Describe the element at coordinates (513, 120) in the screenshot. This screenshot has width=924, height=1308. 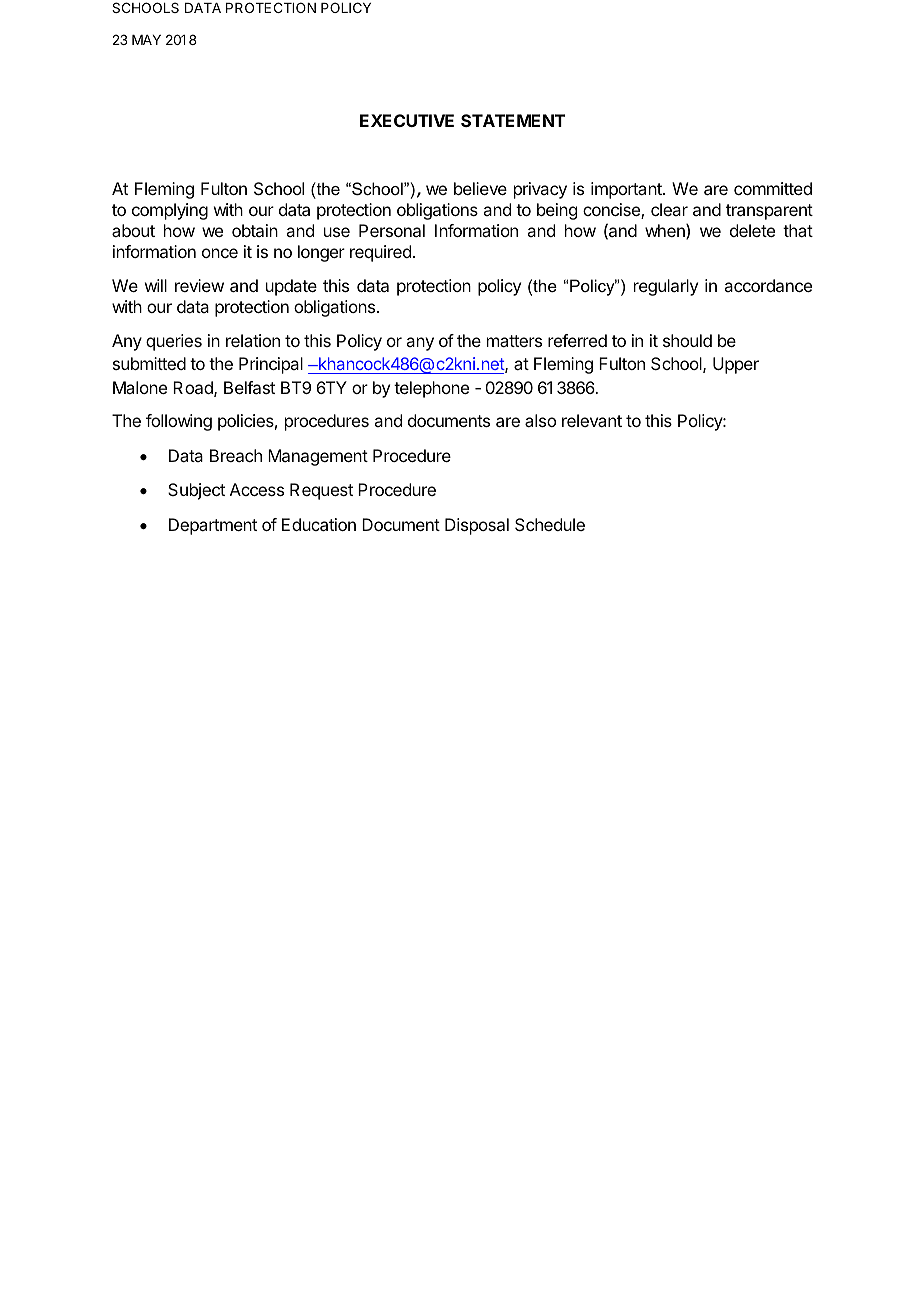
I see `STATEMENT` at that location.
